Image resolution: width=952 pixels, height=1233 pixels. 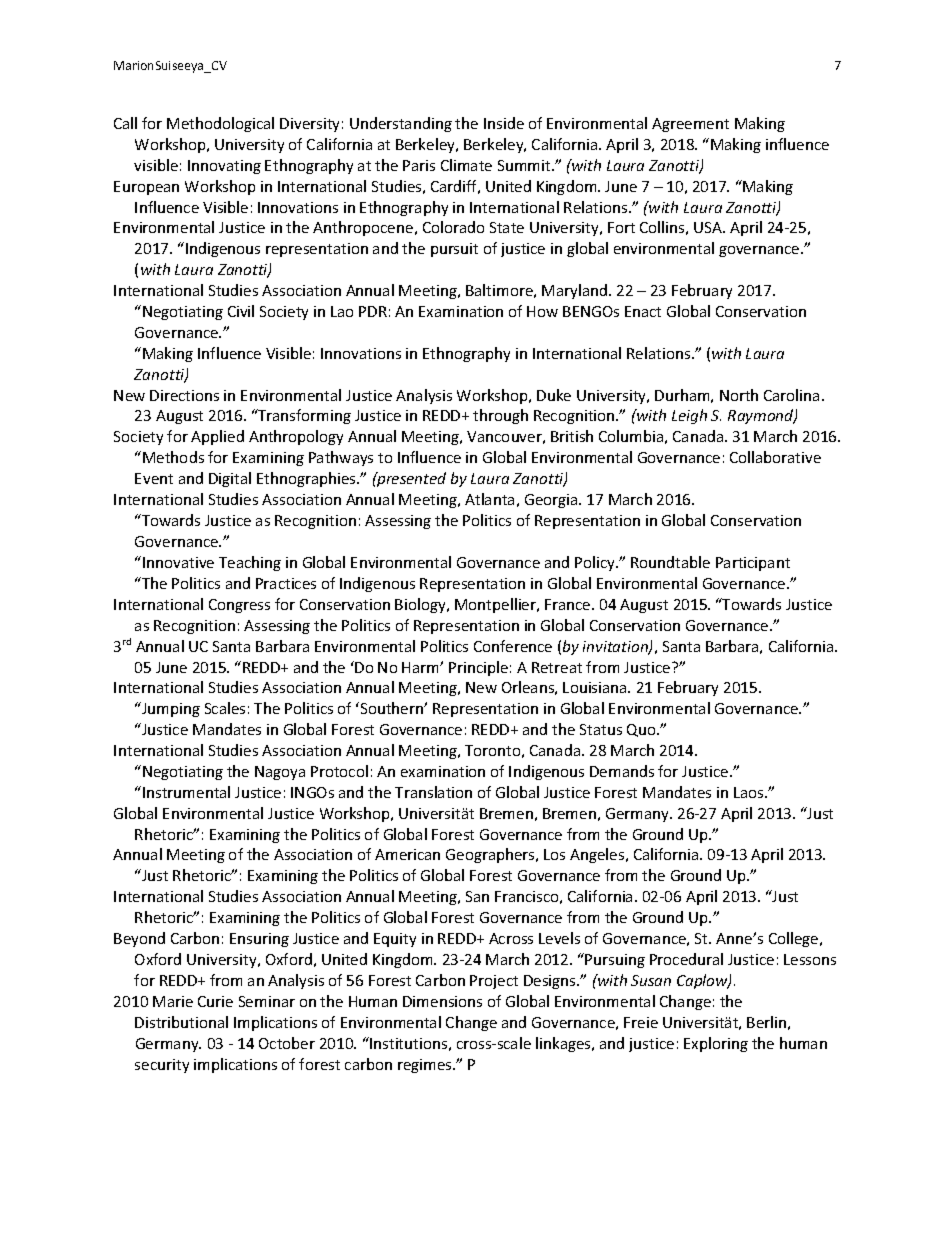 What do you see at coordinates (181, 1022) in the screenshot?
I see `Distributional` at bounding box center [181, 1022].
